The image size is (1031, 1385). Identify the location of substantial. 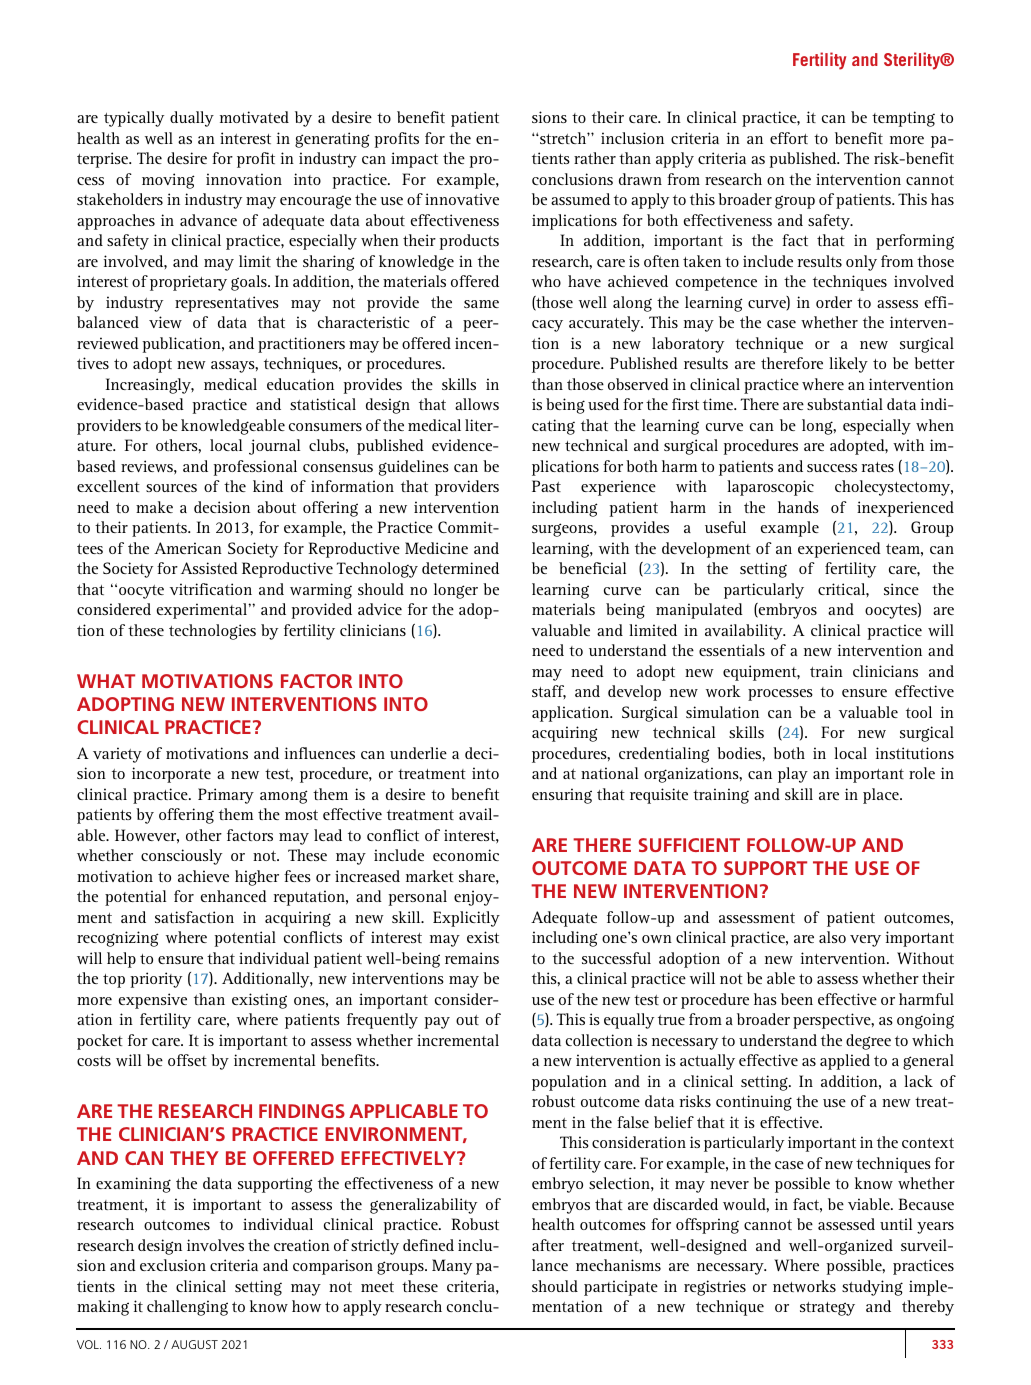
(845, 404).
